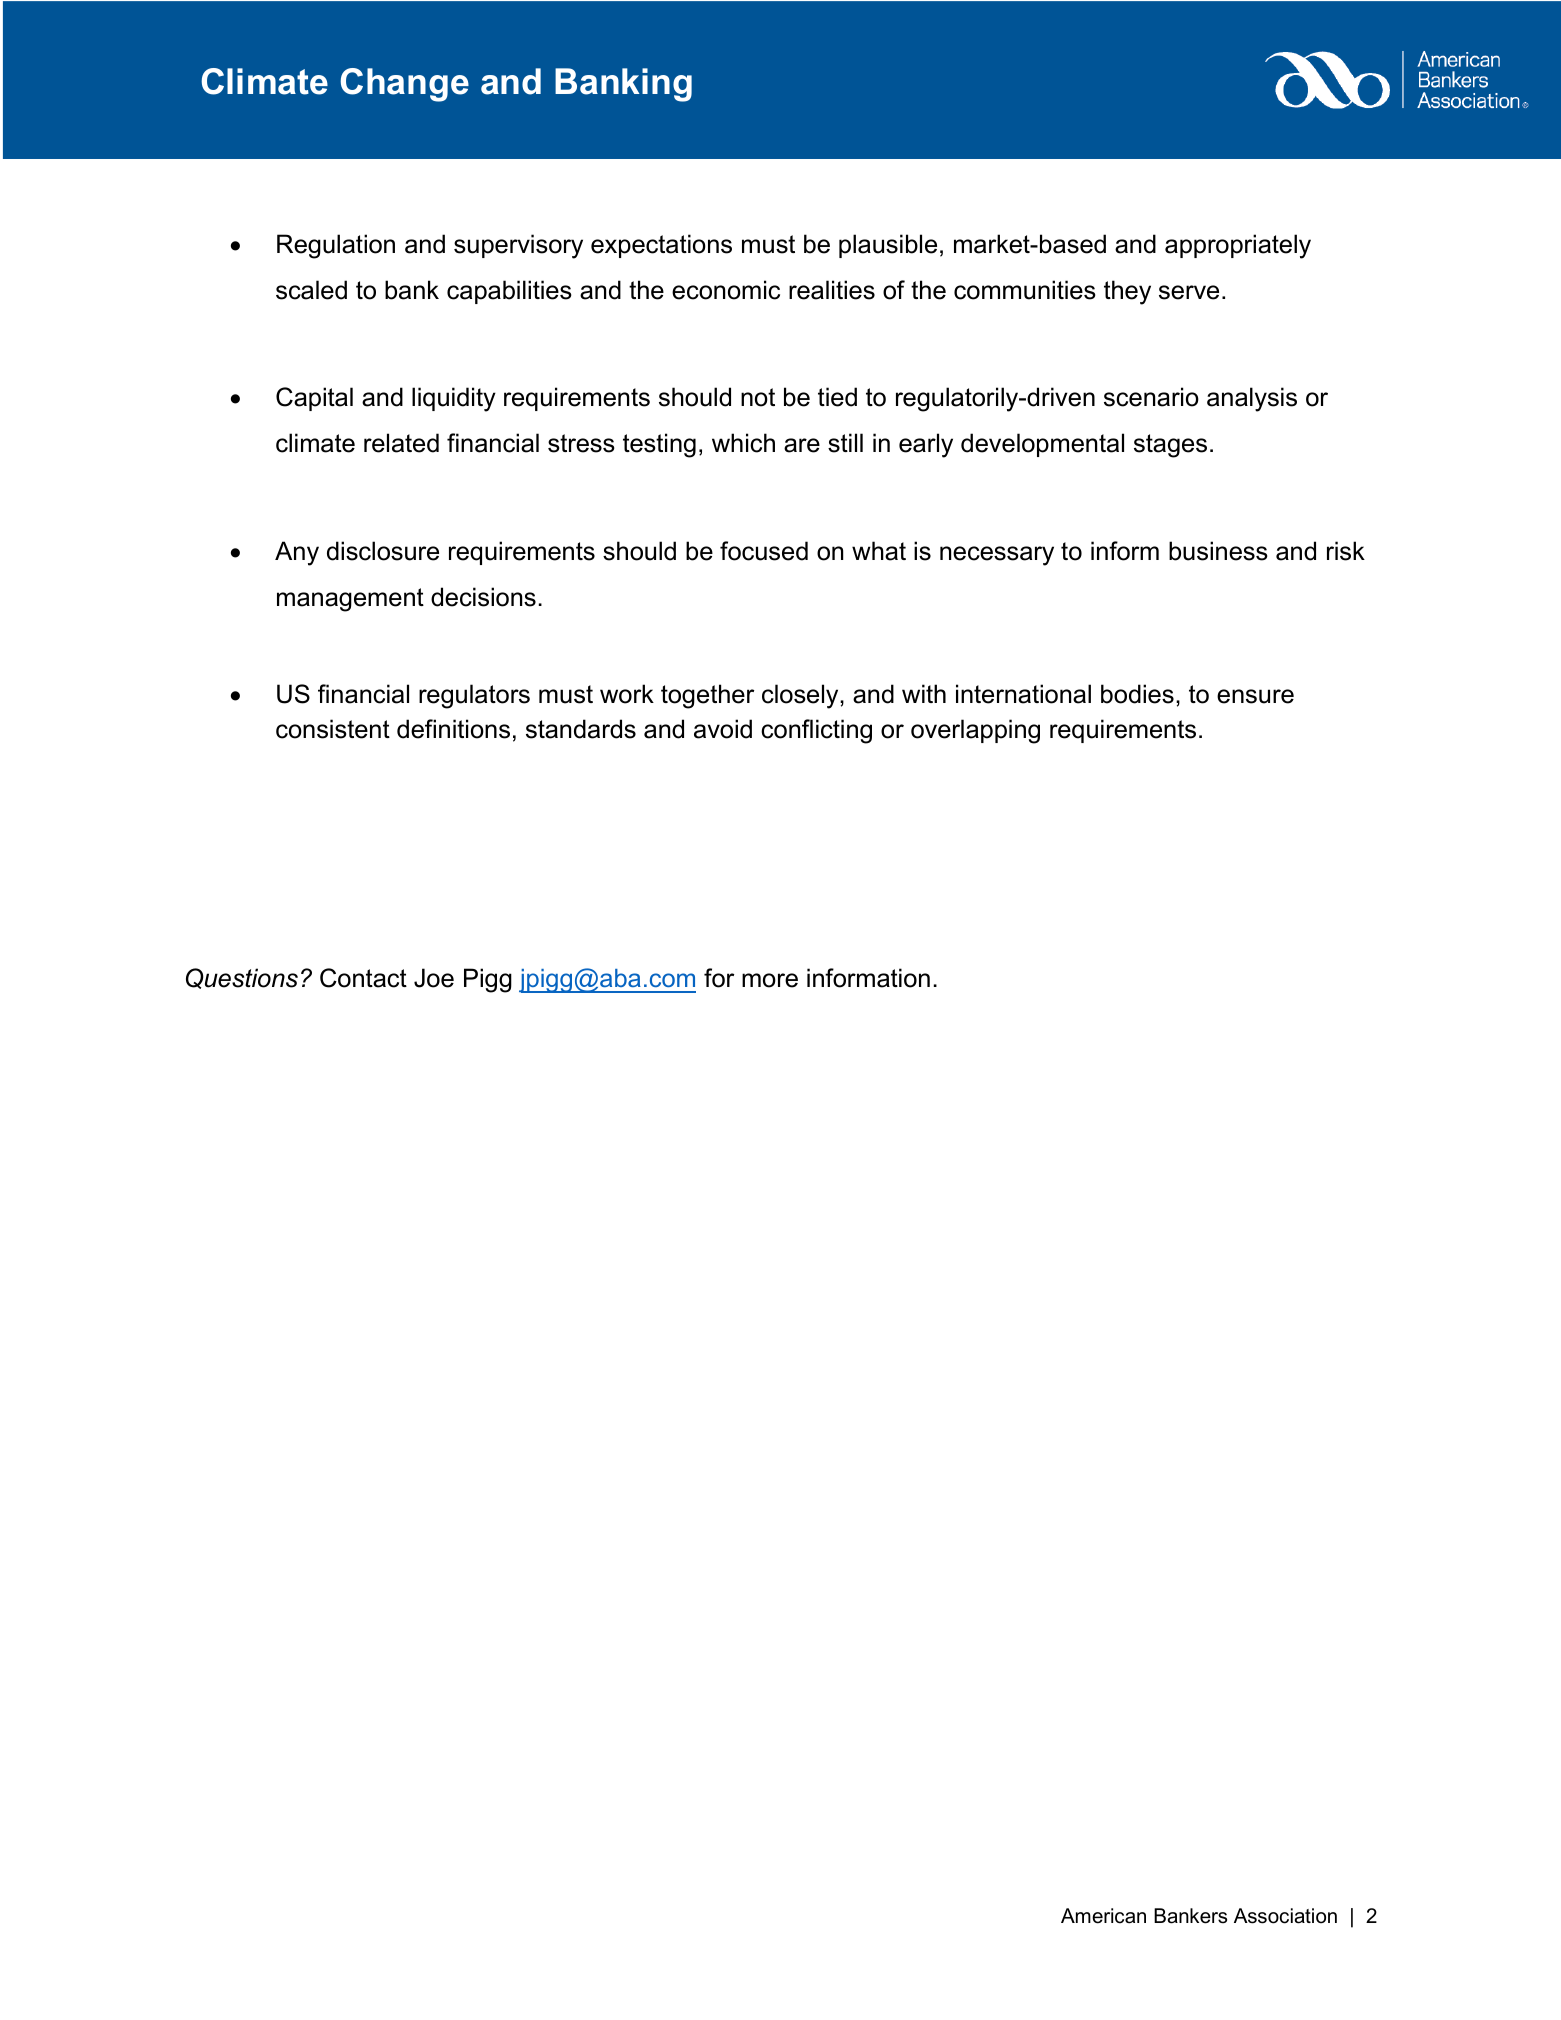 Image resolution: width=1561 pixels, height=2020 pixels. What do you see at coordinates (333, 729) in the image?
I see `consistent` at bounding box center [333, 729].
